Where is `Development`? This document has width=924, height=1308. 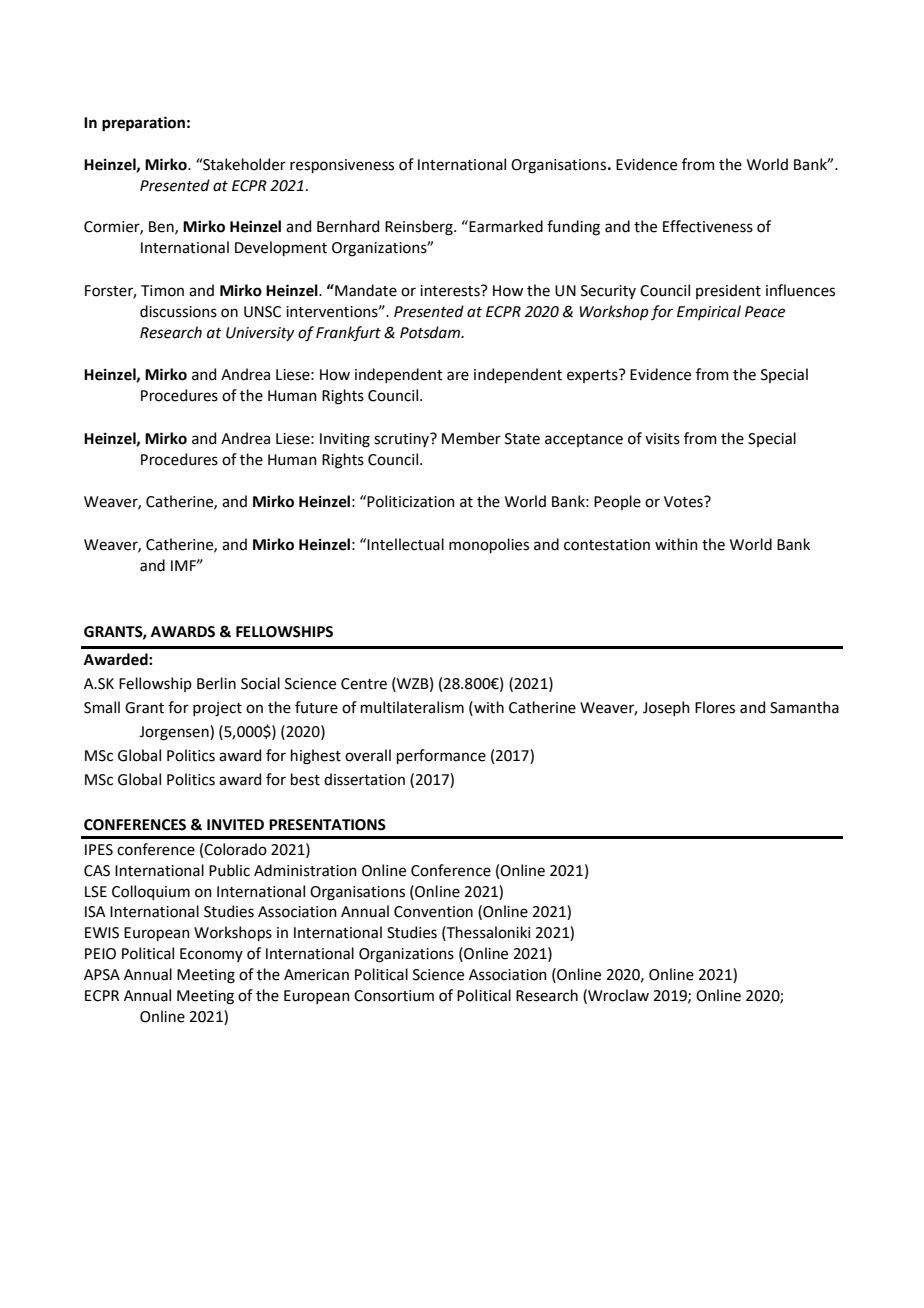 Development is located at coordinates (281, 248).
